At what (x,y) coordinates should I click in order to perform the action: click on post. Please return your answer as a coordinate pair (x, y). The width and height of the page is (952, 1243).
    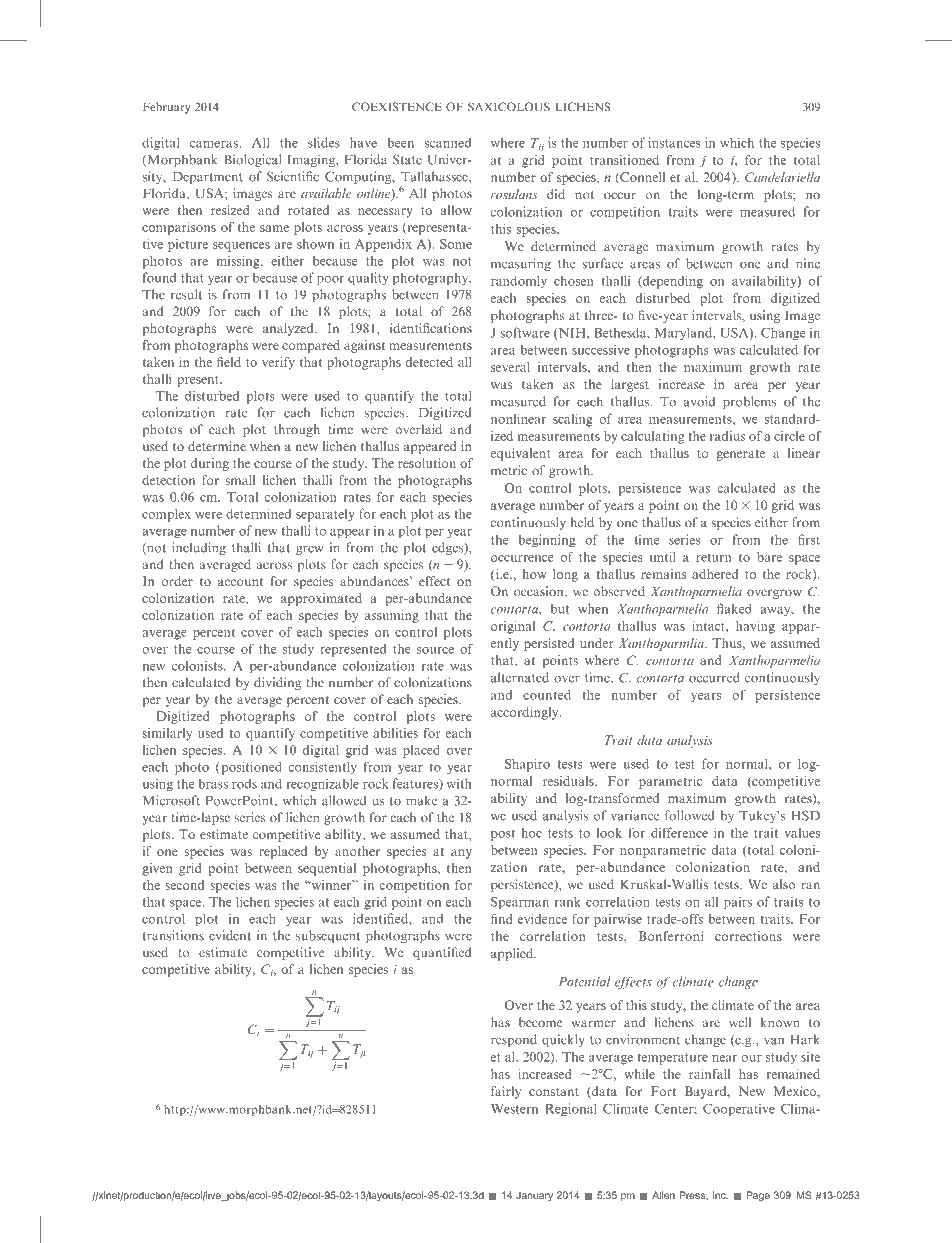
    Looking at the image, I should click on (503, 835).
